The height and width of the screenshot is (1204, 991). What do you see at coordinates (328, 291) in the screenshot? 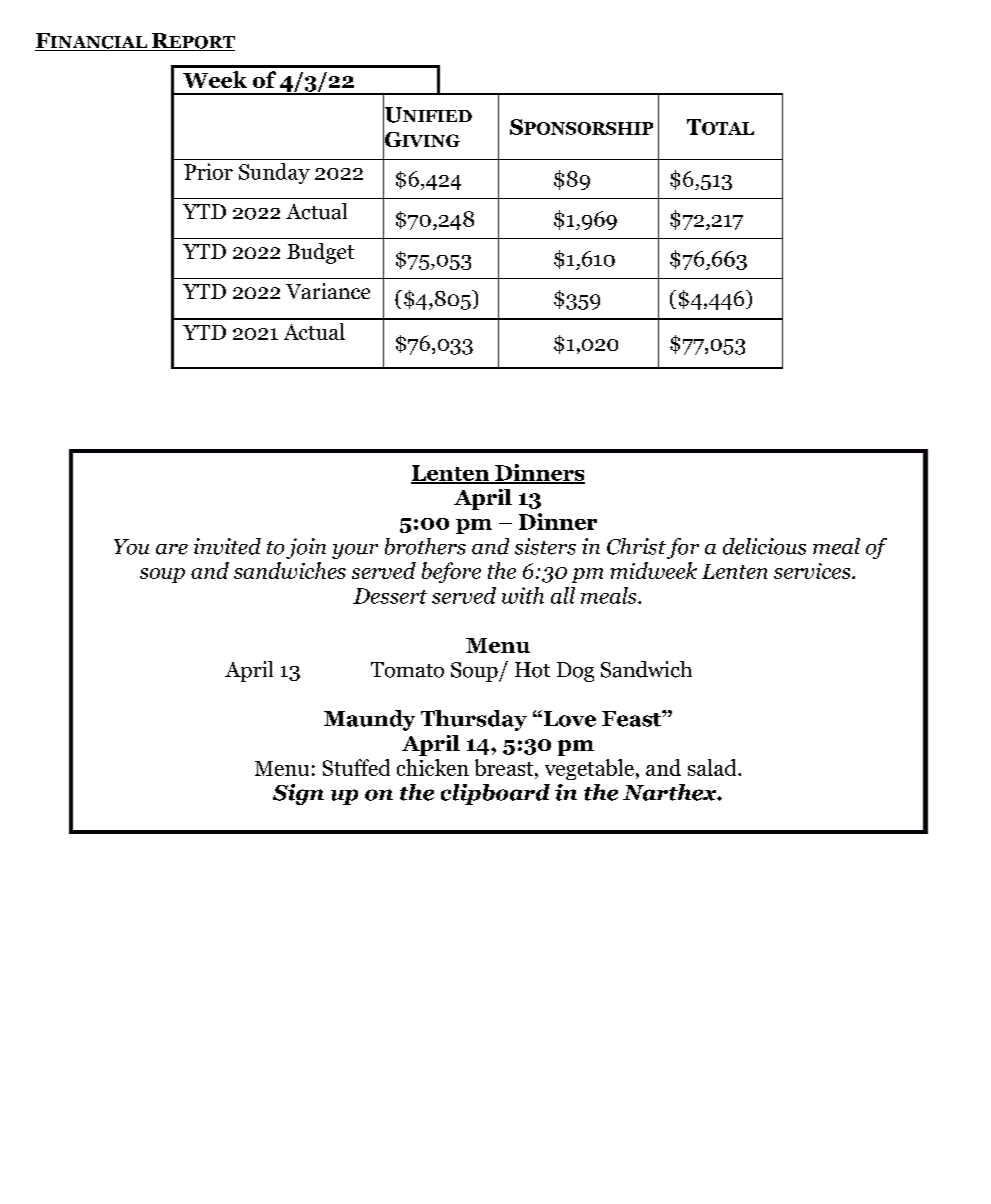
I see `Variance` at bounding box center [328, 291].
